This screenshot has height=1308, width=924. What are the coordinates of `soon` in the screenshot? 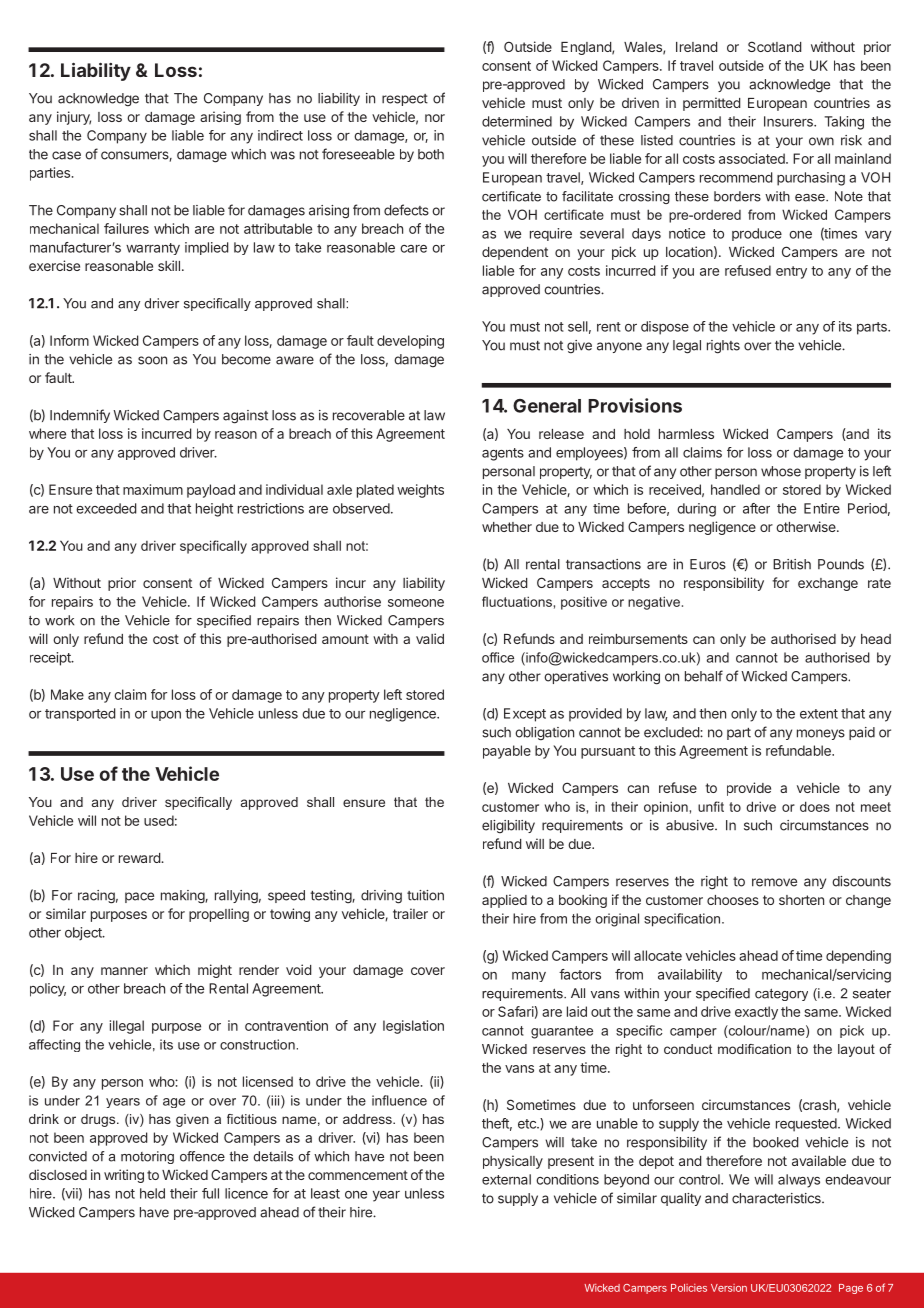 It's located at (152, 360).
